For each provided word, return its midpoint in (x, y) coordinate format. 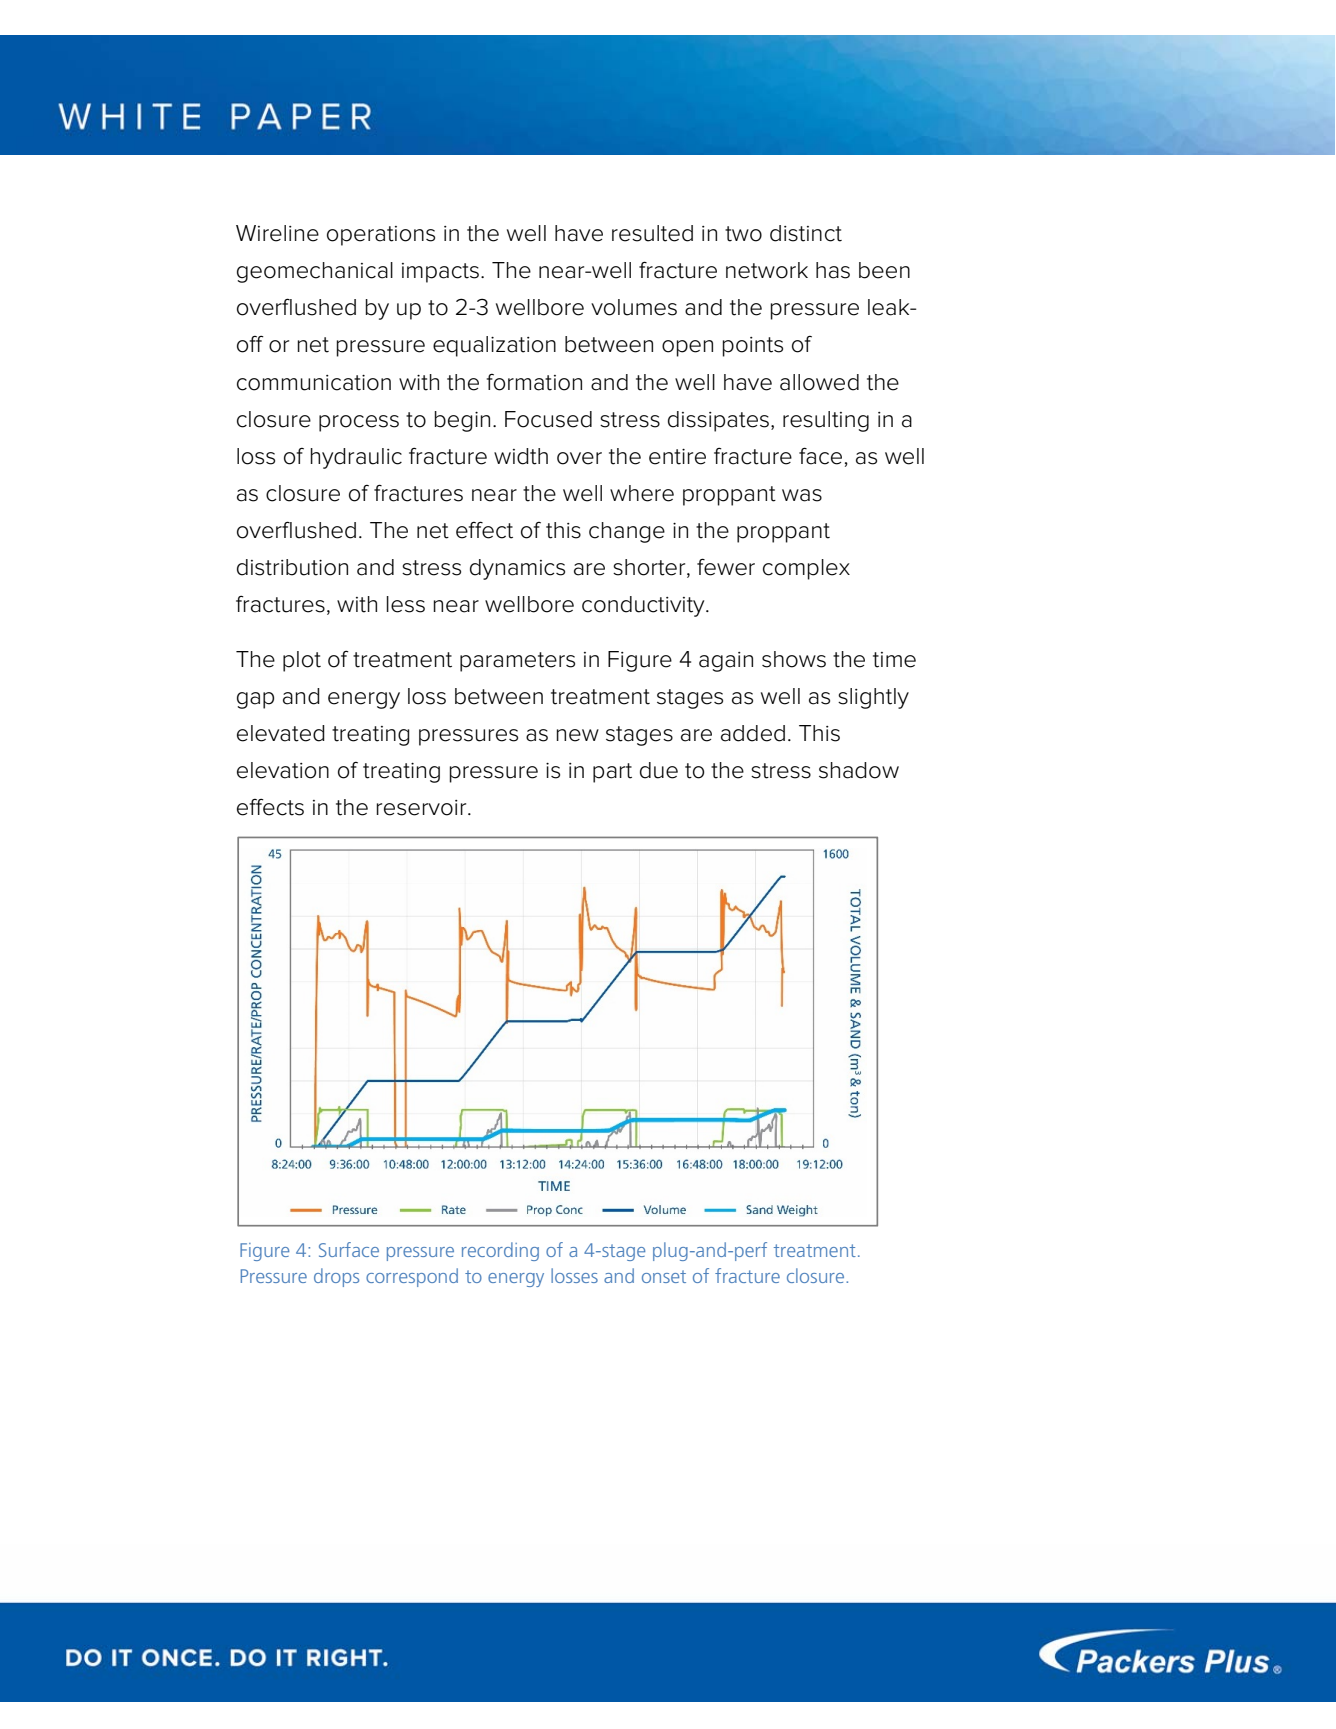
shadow (859, 770)
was (802, 495)
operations (381, 236)
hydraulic (356, 458)
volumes (634, 307)
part (612, 773)
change (627, 532)
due (659, 770)
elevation (283, 770)
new (578, 735)
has (833, 270)
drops (336, 1277)
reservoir (423, 808)
